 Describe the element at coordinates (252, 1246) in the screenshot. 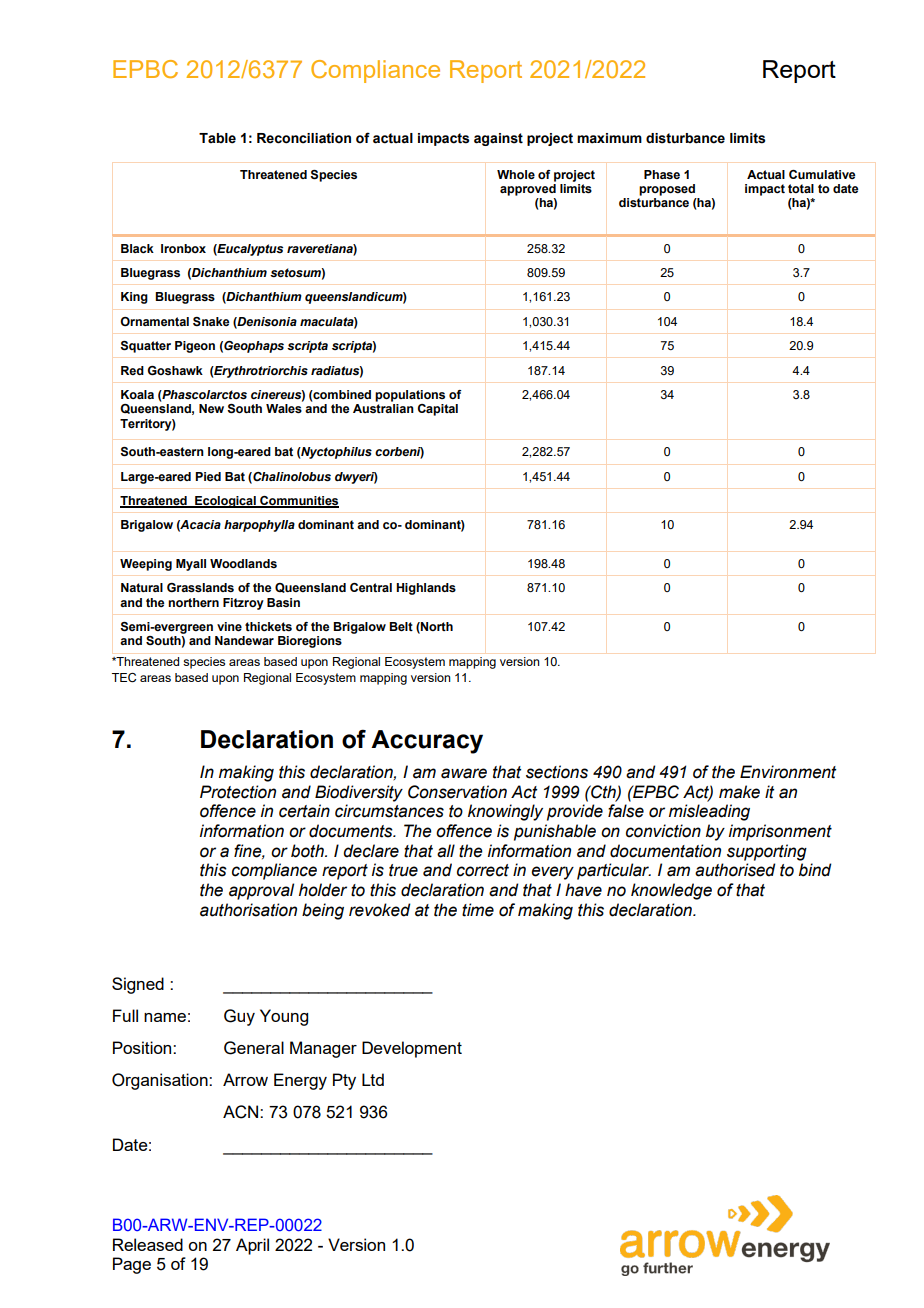

I see `April` at that location.
